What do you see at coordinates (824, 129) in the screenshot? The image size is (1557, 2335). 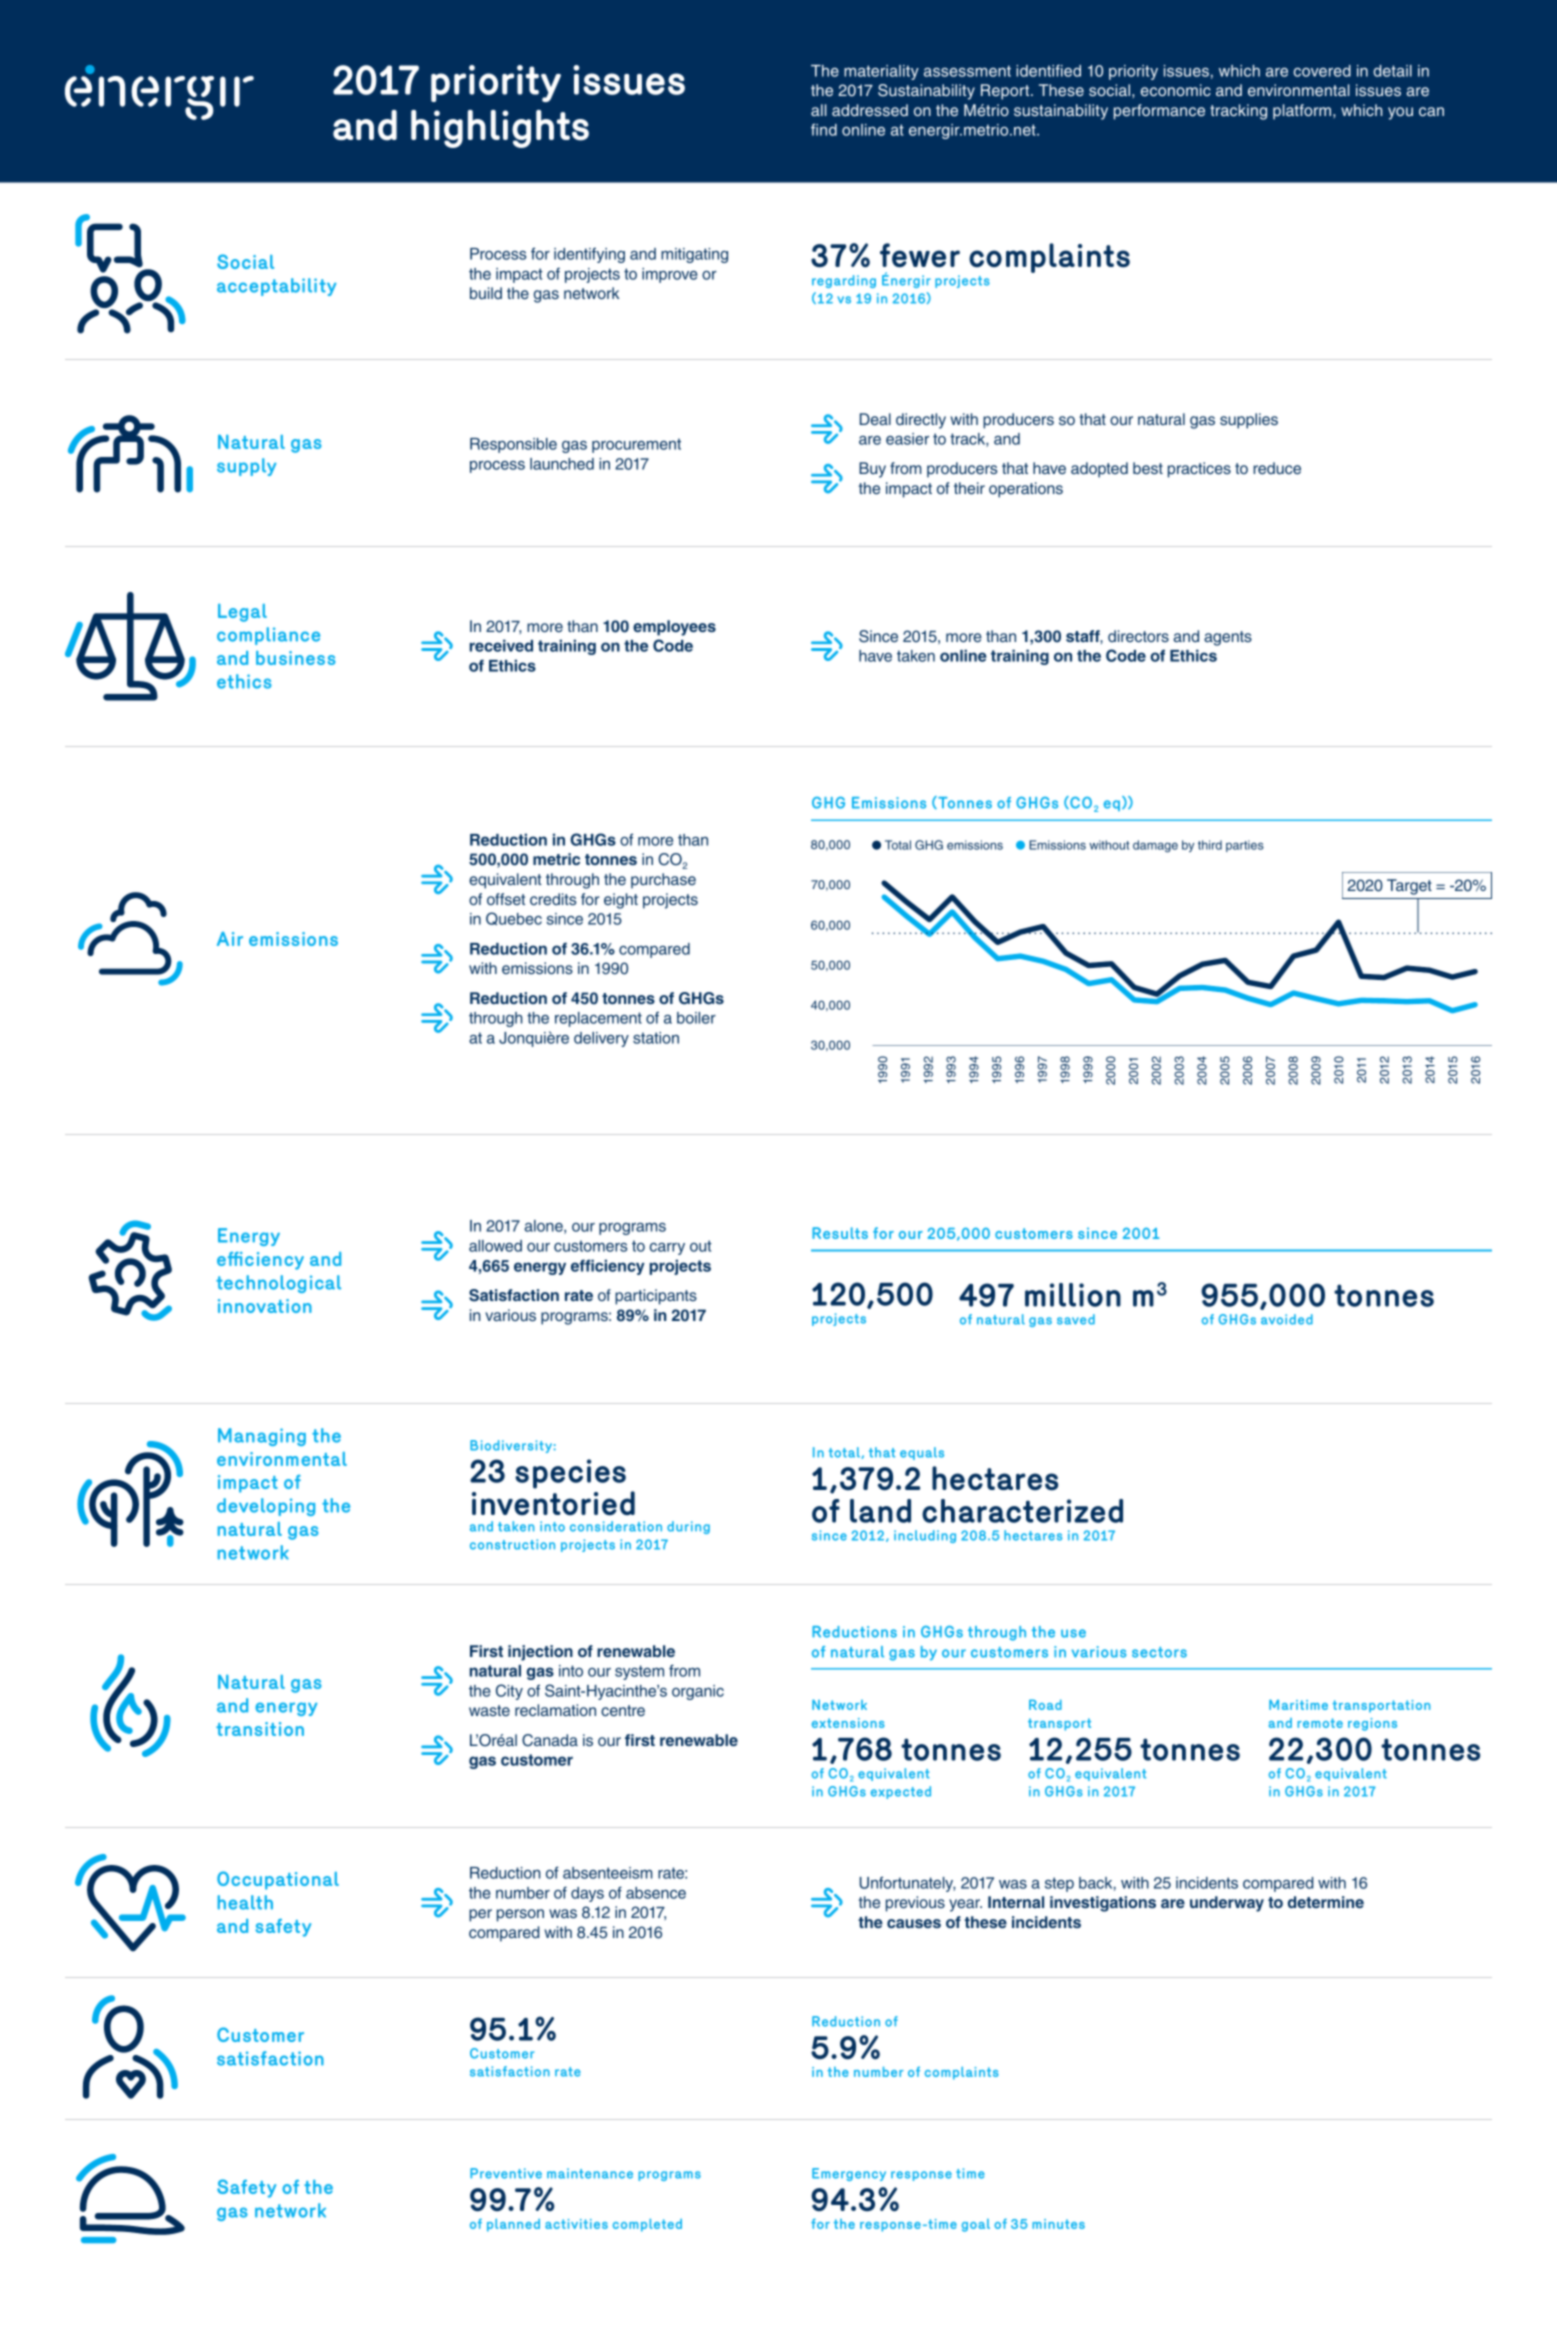 I see `find` at bounding box center [824, 129].
